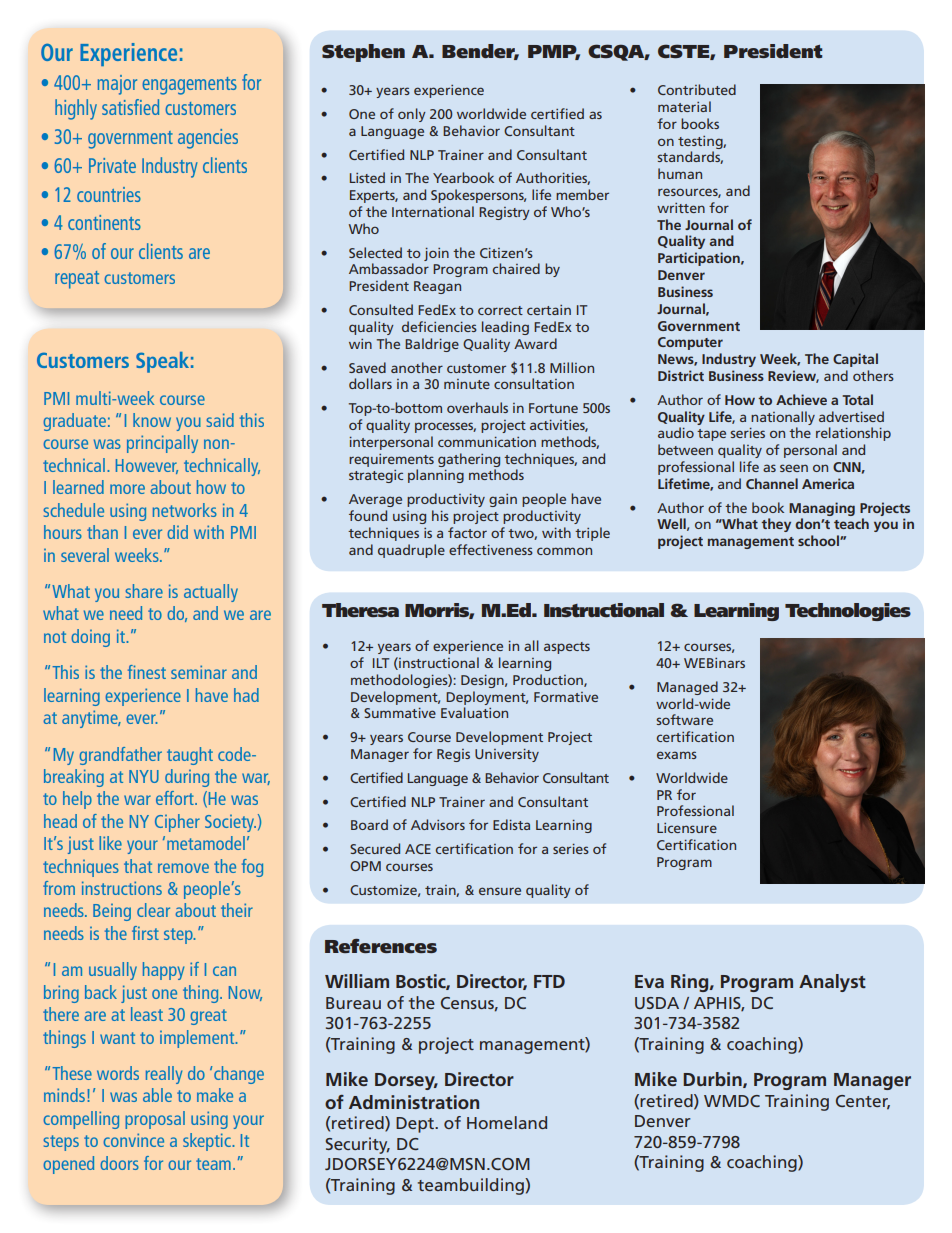  What do you see at coordinates (412, 115) in the document?
I see `only` at bounding box center [412, 115].
